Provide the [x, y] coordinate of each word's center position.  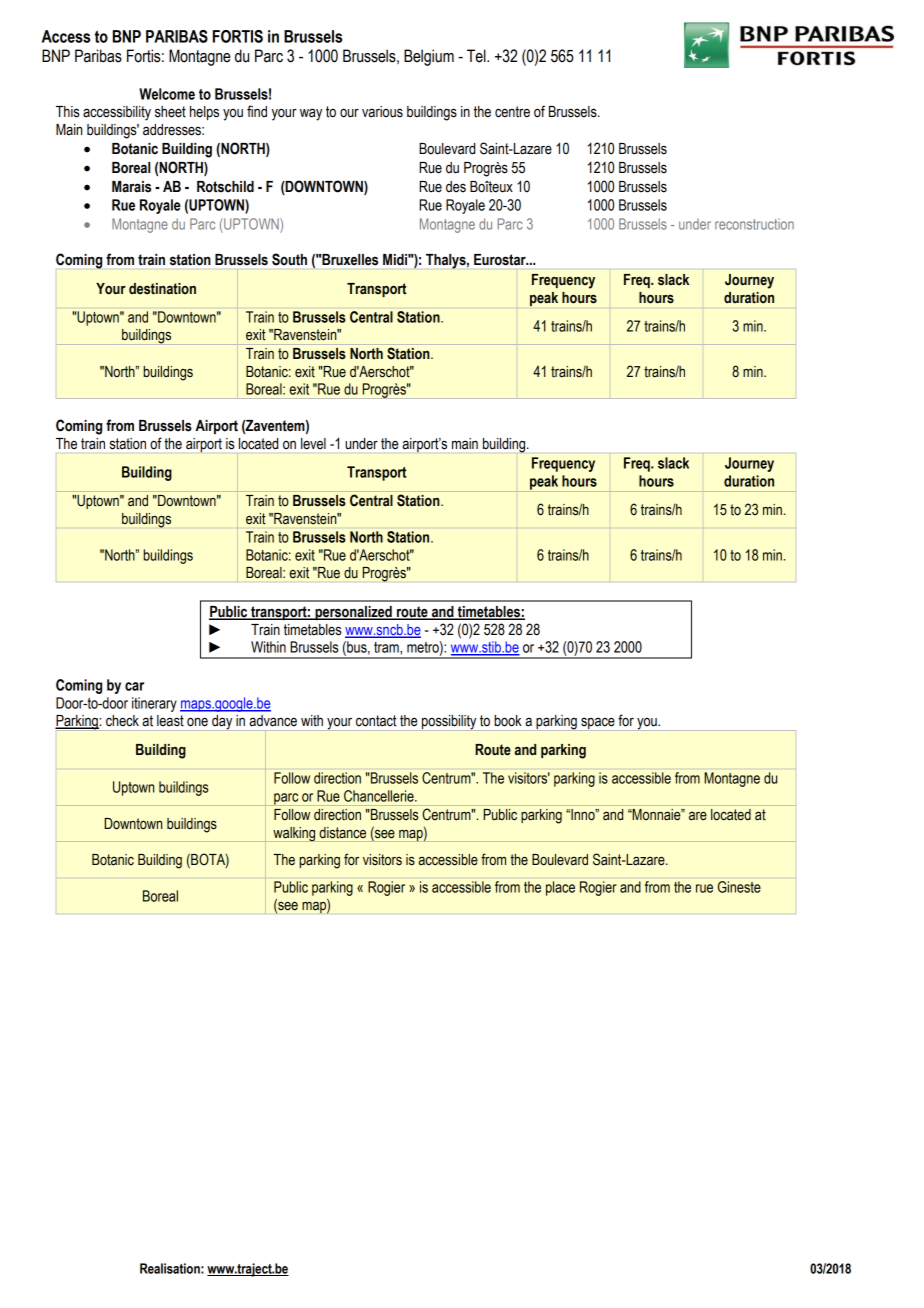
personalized [353, 613]
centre [512, 112]
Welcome [167, 94]
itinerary [154, 704]
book [508, 721]
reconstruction [754, 224]
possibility [449, 723]
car [134, 686]
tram [387, 648]
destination [162, 289]
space [598, 724]
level [313, 444]
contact [376, 721]
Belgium [429, 57]
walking [294, 834]
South [289, 259]
